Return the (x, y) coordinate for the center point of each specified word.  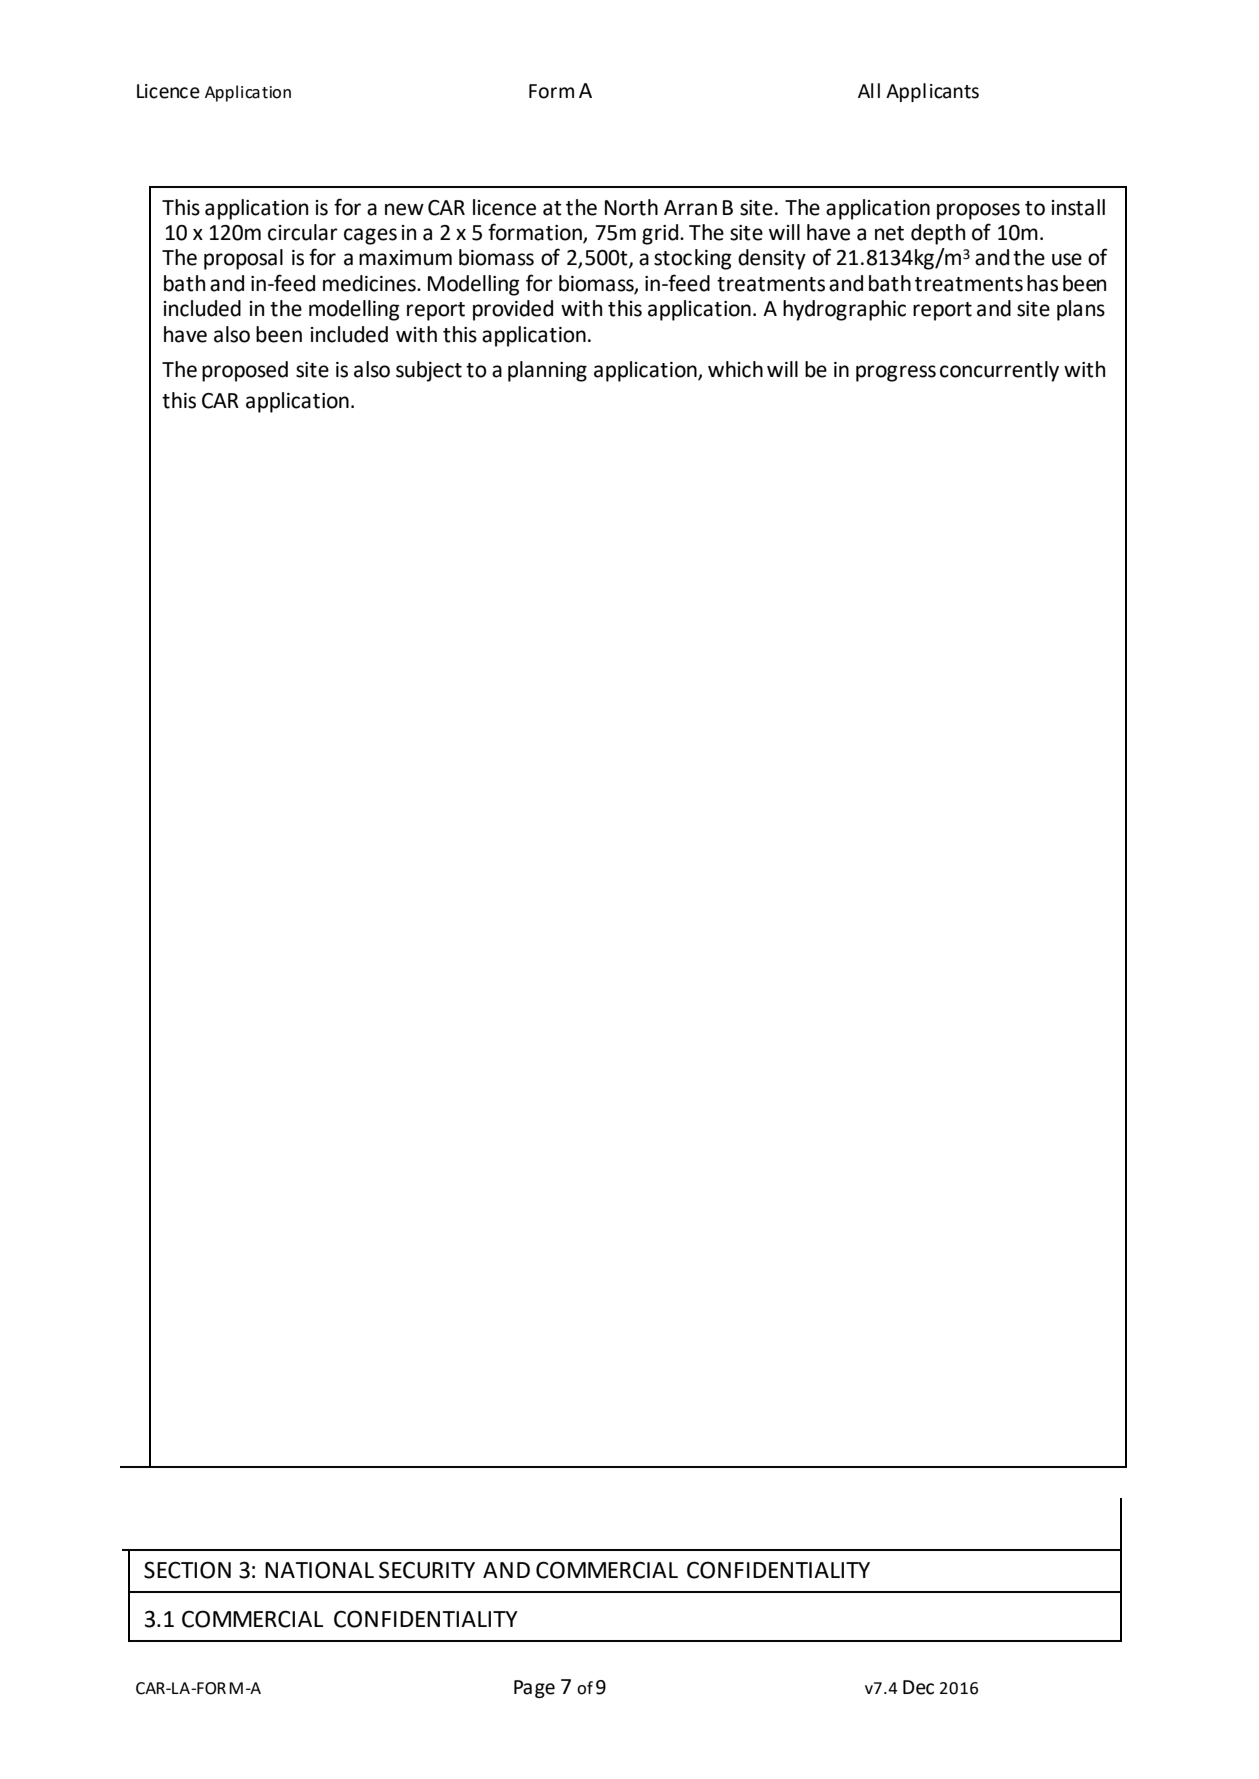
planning (547, 371)
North (631, 207)
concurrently (999, 371)
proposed (245, 371)
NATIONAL (319, 1570)
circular (303, 232)
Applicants (932, 92)
